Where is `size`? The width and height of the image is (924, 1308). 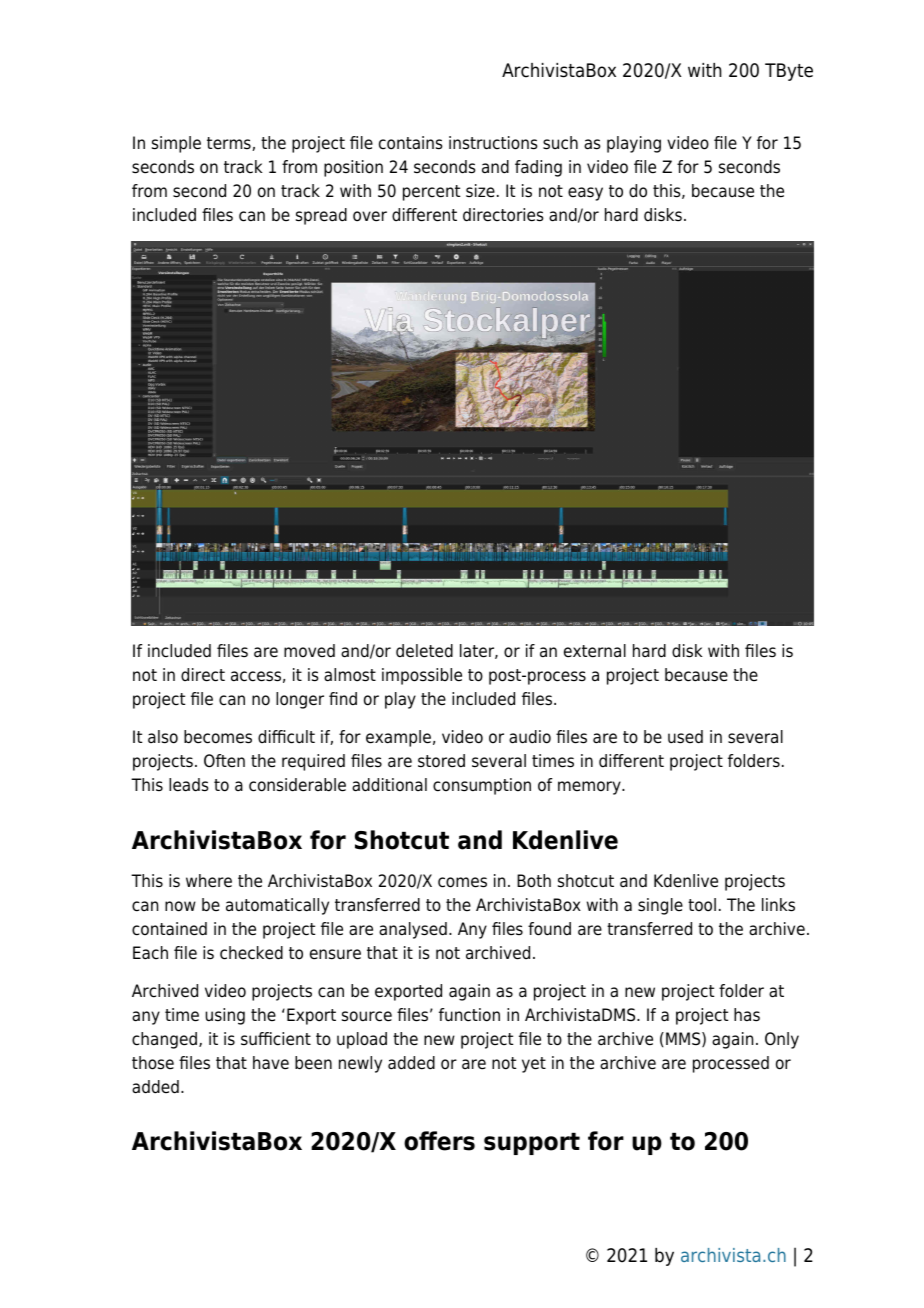 size is located at coordinates (480, 191).
